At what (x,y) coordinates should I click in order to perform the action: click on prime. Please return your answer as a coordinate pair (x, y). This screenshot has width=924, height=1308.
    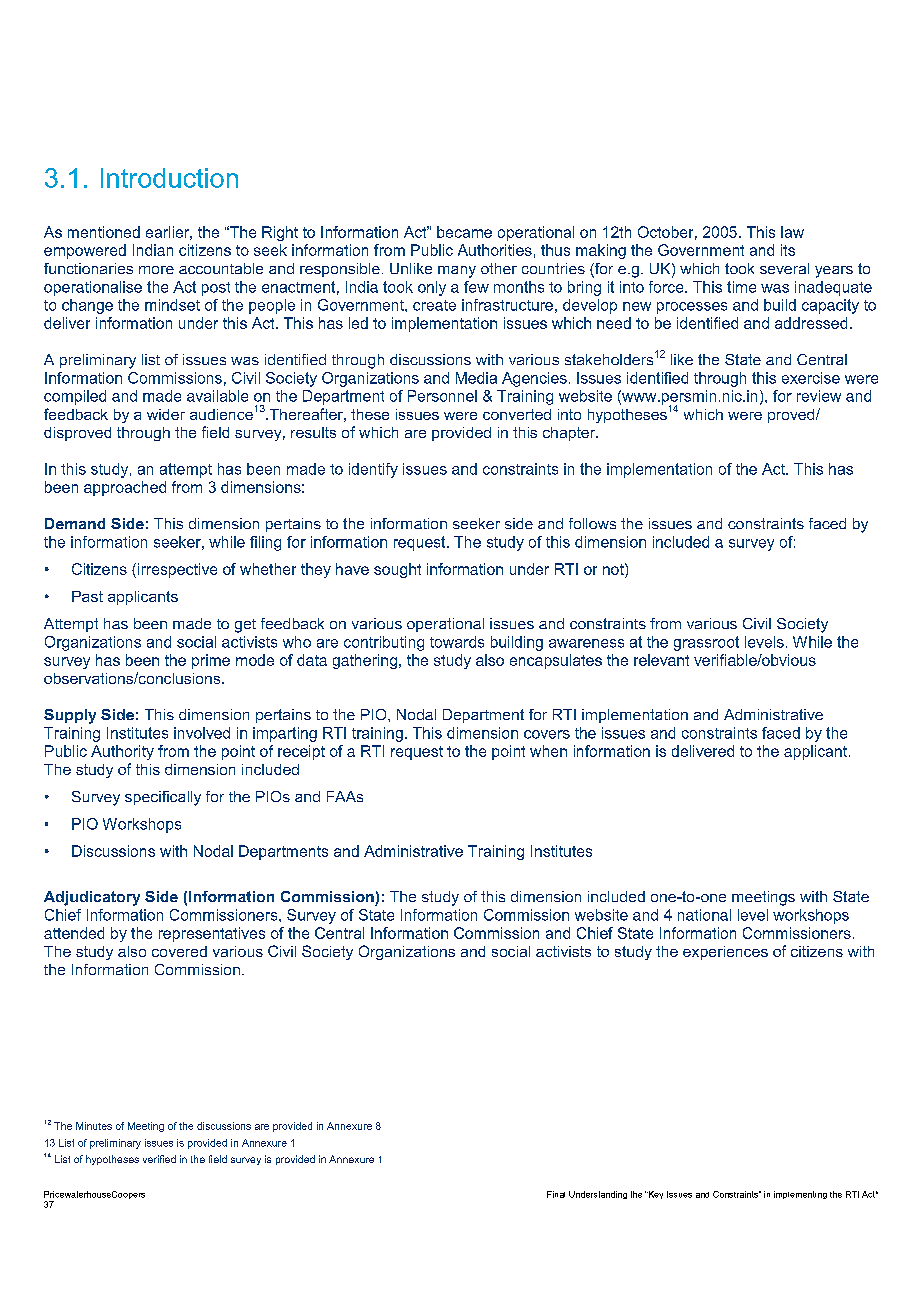
    Looking at the image, I should click on (211, 661).
